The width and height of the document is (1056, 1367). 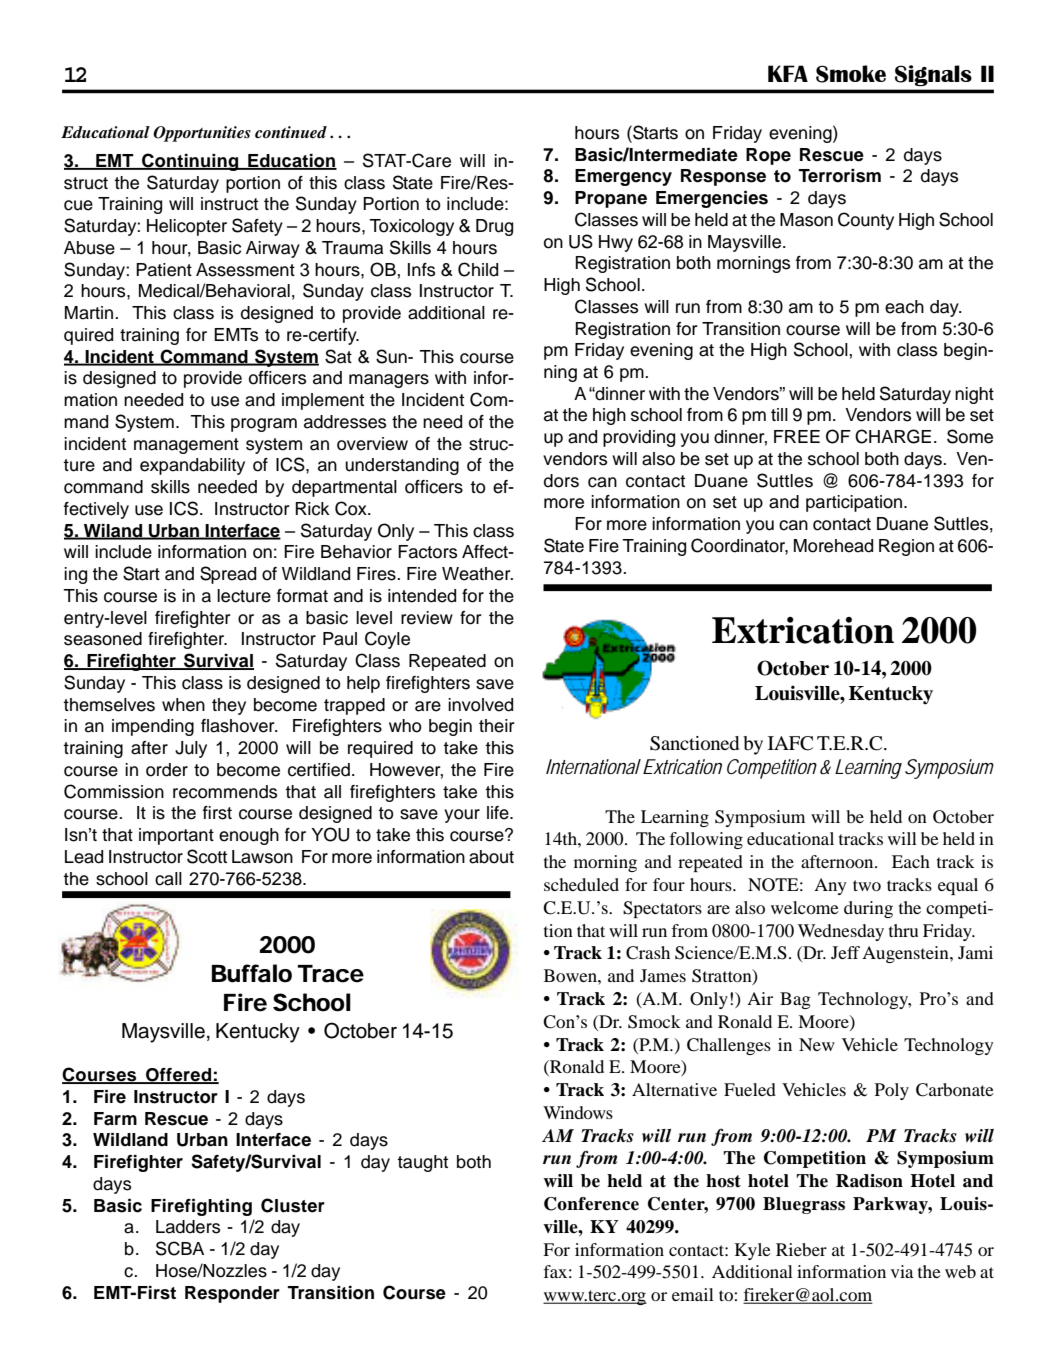 What do you see at coordinates (974, 395) in the document?
I see `night` at bounding box center [974, 395].
